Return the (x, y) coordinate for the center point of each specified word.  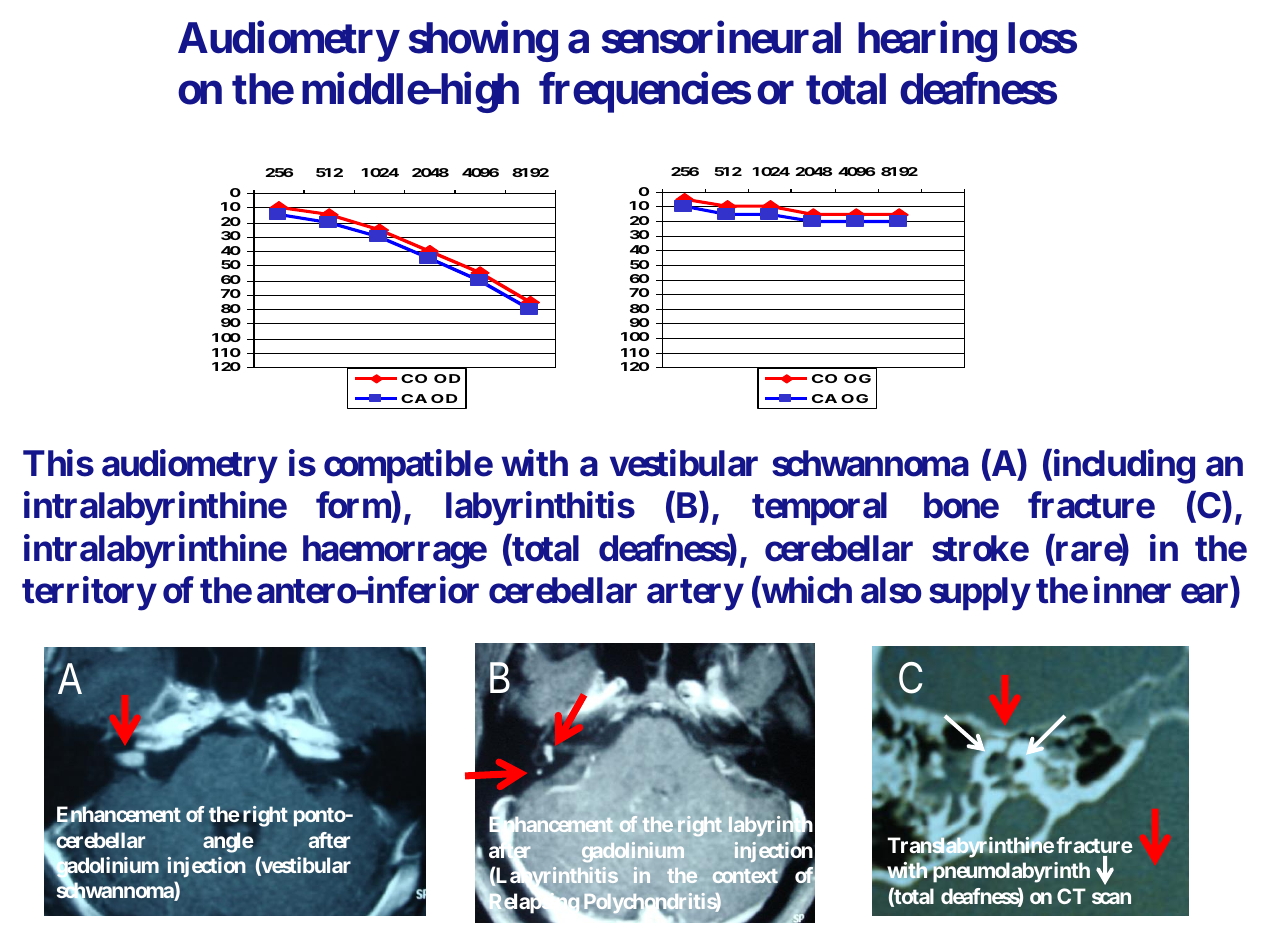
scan (1111, 898)
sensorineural (721, 38)
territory (89, 594)
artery (695, 595)
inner (1132, 590)
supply (979, 594)
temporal (819, 509)
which (806, 592)
